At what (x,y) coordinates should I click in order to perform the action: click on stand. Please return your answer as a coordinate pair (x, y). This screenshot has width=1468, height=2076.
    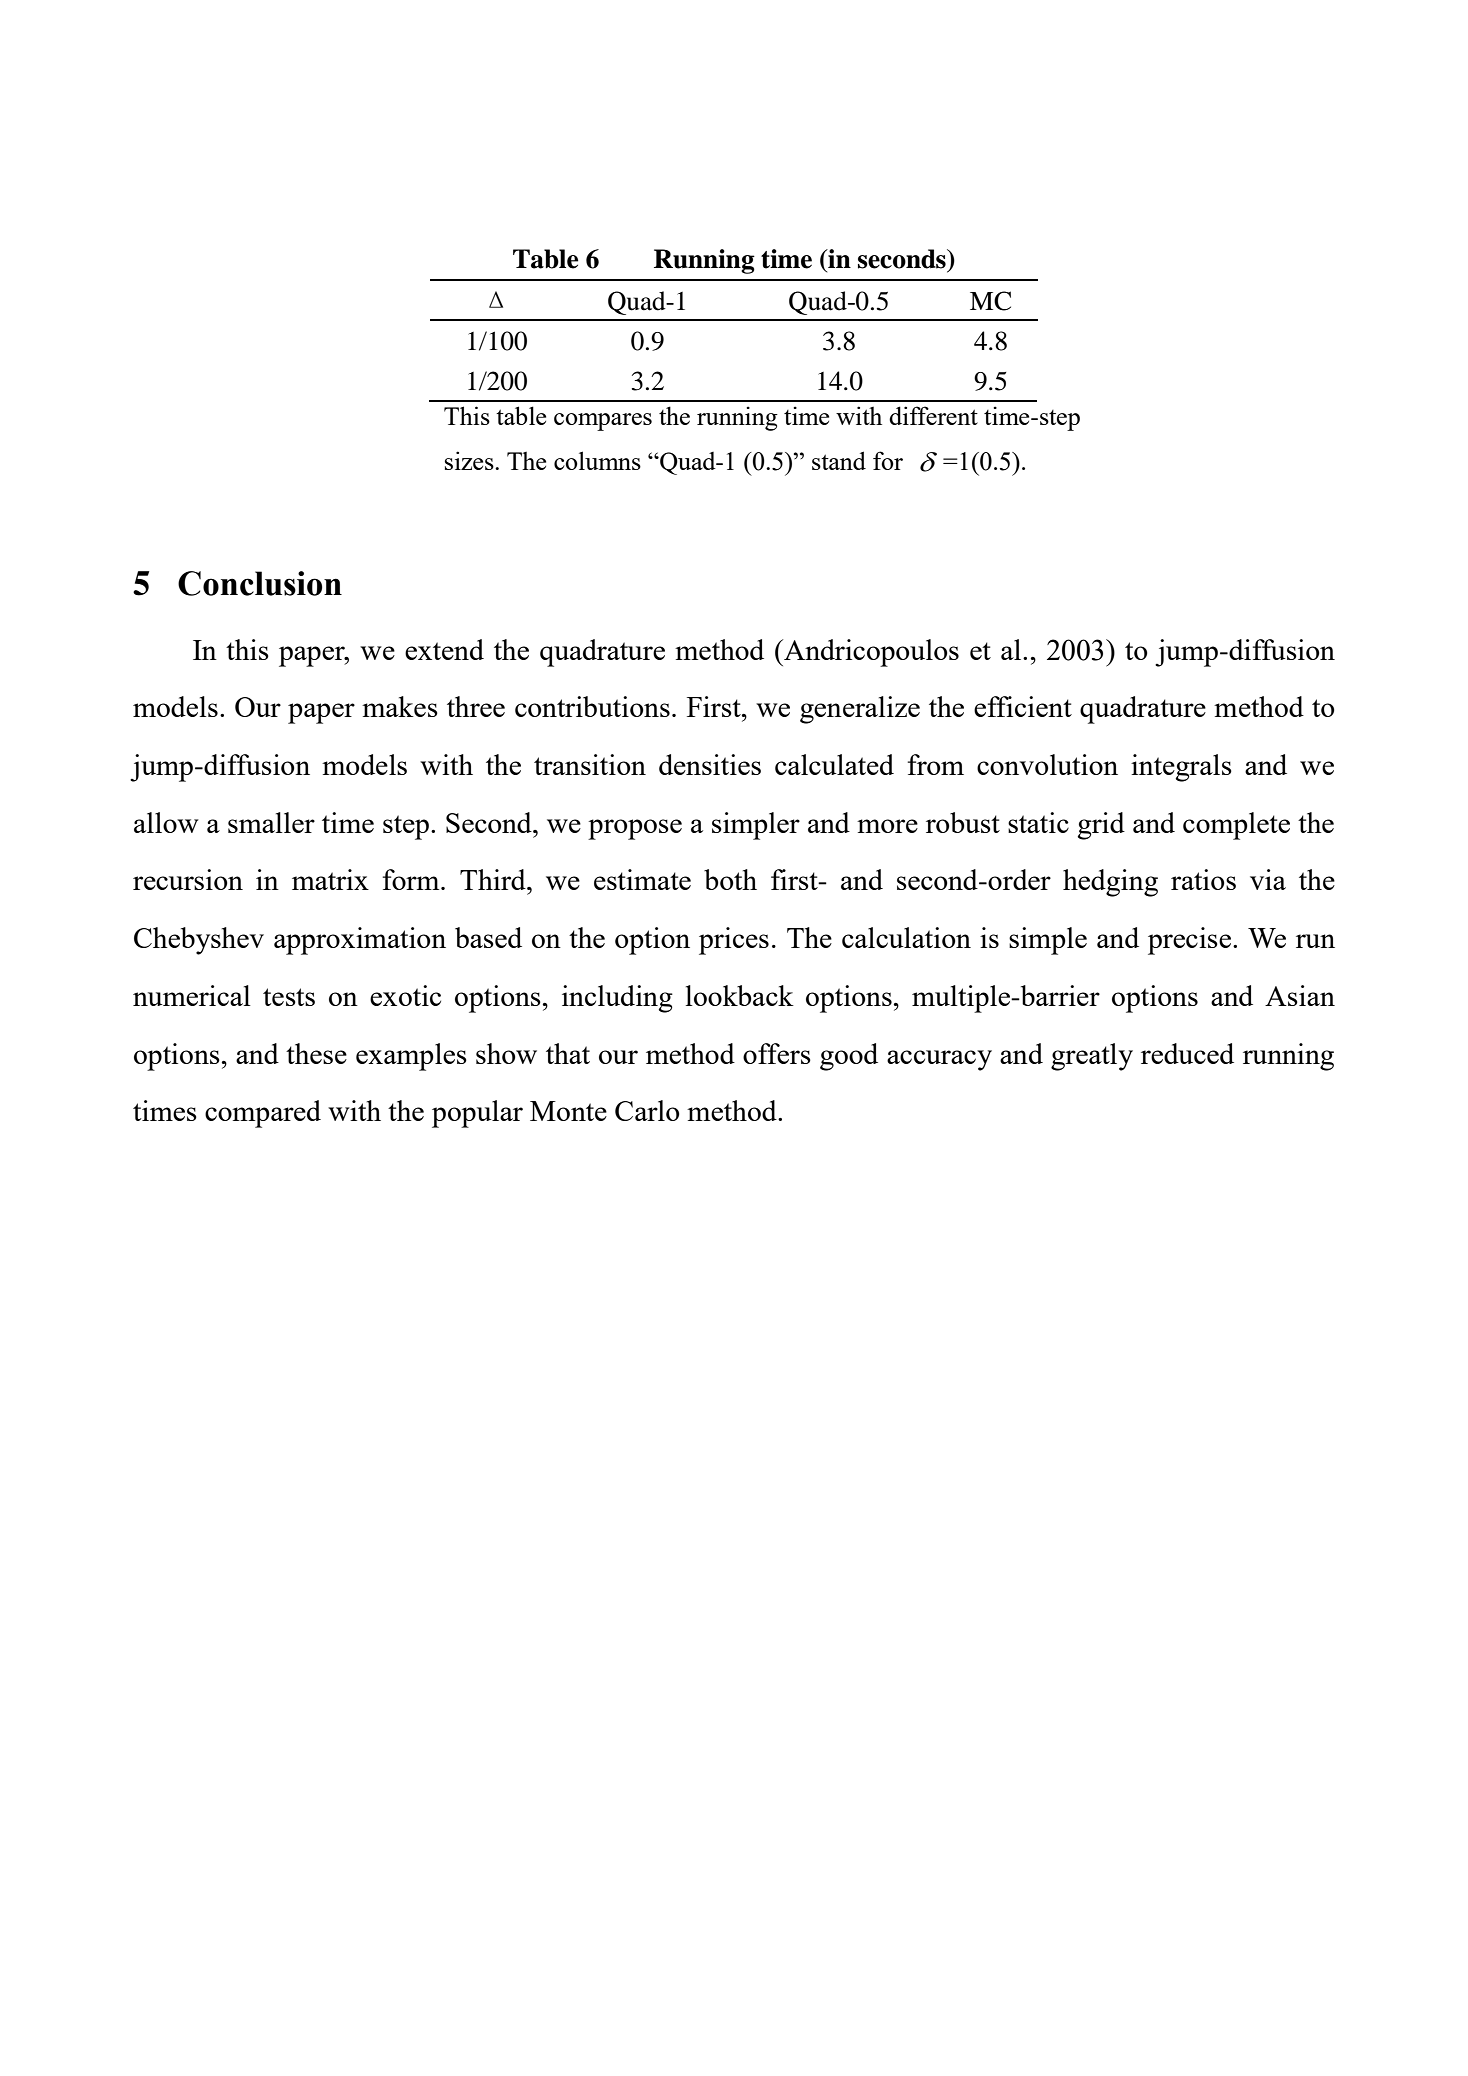
    Looking at the image, I should click on (839, 460).
